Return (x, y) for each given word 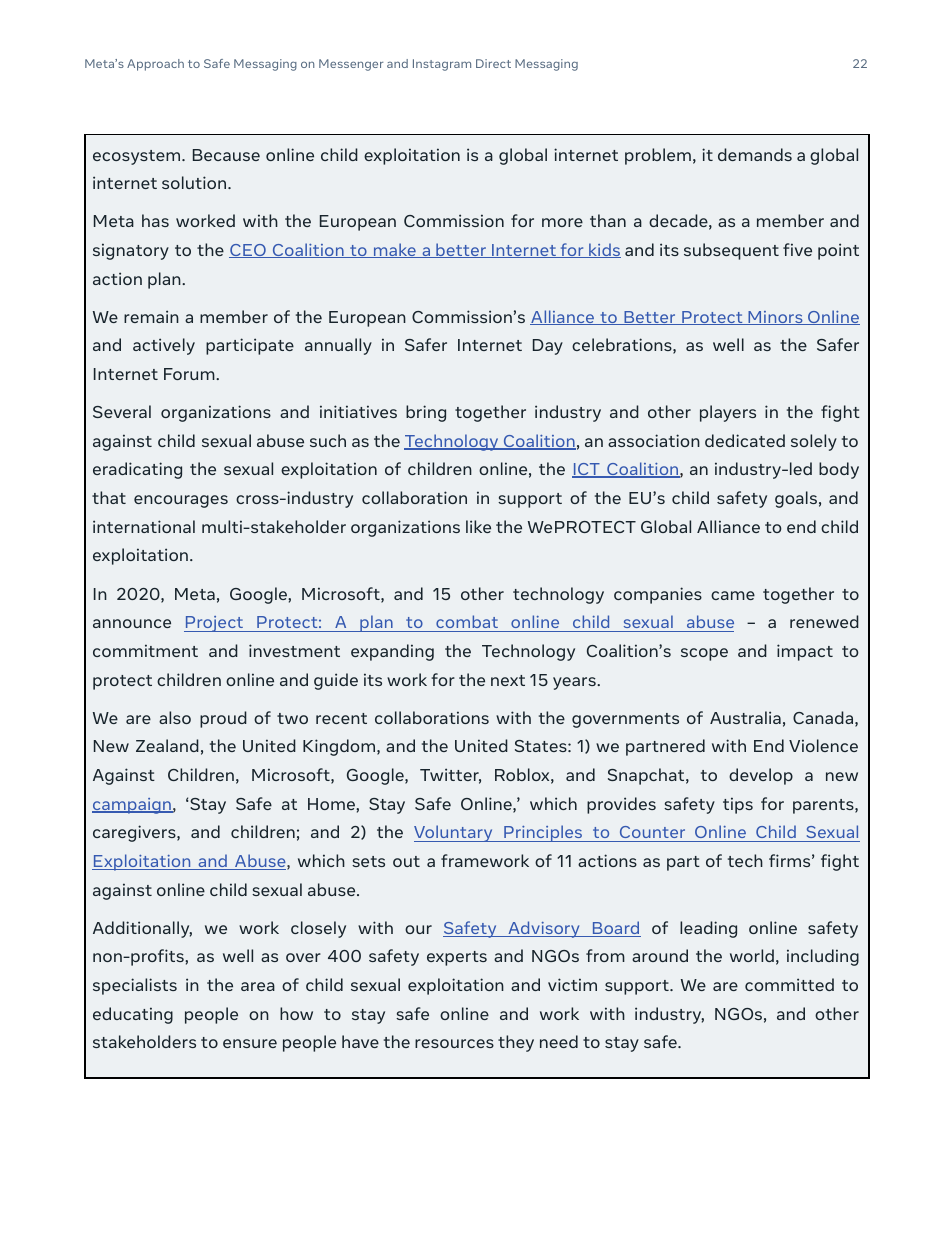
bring (426, 413)
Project (215, 624)
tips (738, 805)
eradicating (137, 470)
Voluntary (454, 833)
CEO (248, 251)
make (395, 250)
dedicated (745, 440)
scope (704, 654)
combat (467, 621)
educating (133, 1015)
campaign (132, 806)
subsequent (731, 251)
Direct (493, 63)
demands (755, 154)
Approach (155, 65)
